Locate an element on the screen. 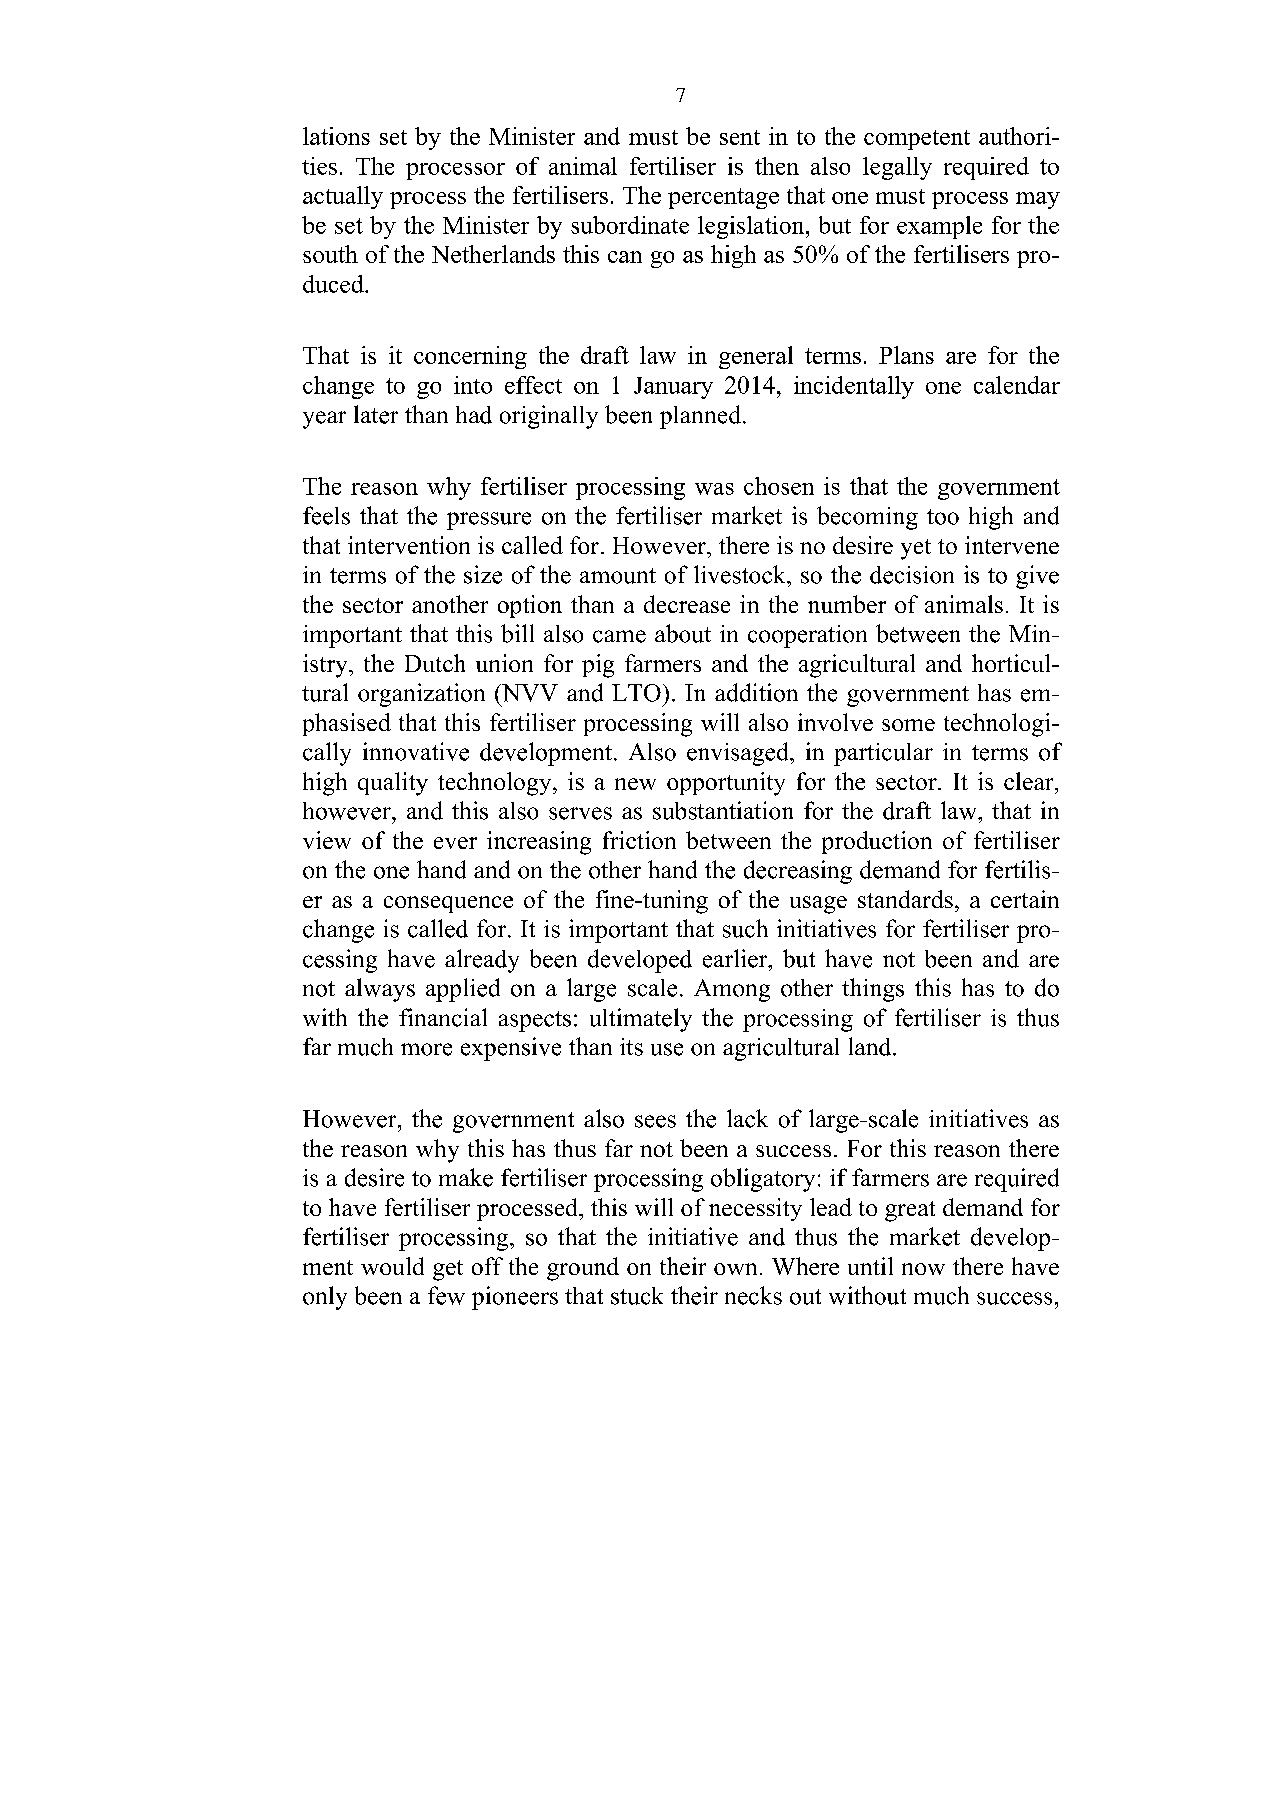  things is located at coordinates (873, 990).
